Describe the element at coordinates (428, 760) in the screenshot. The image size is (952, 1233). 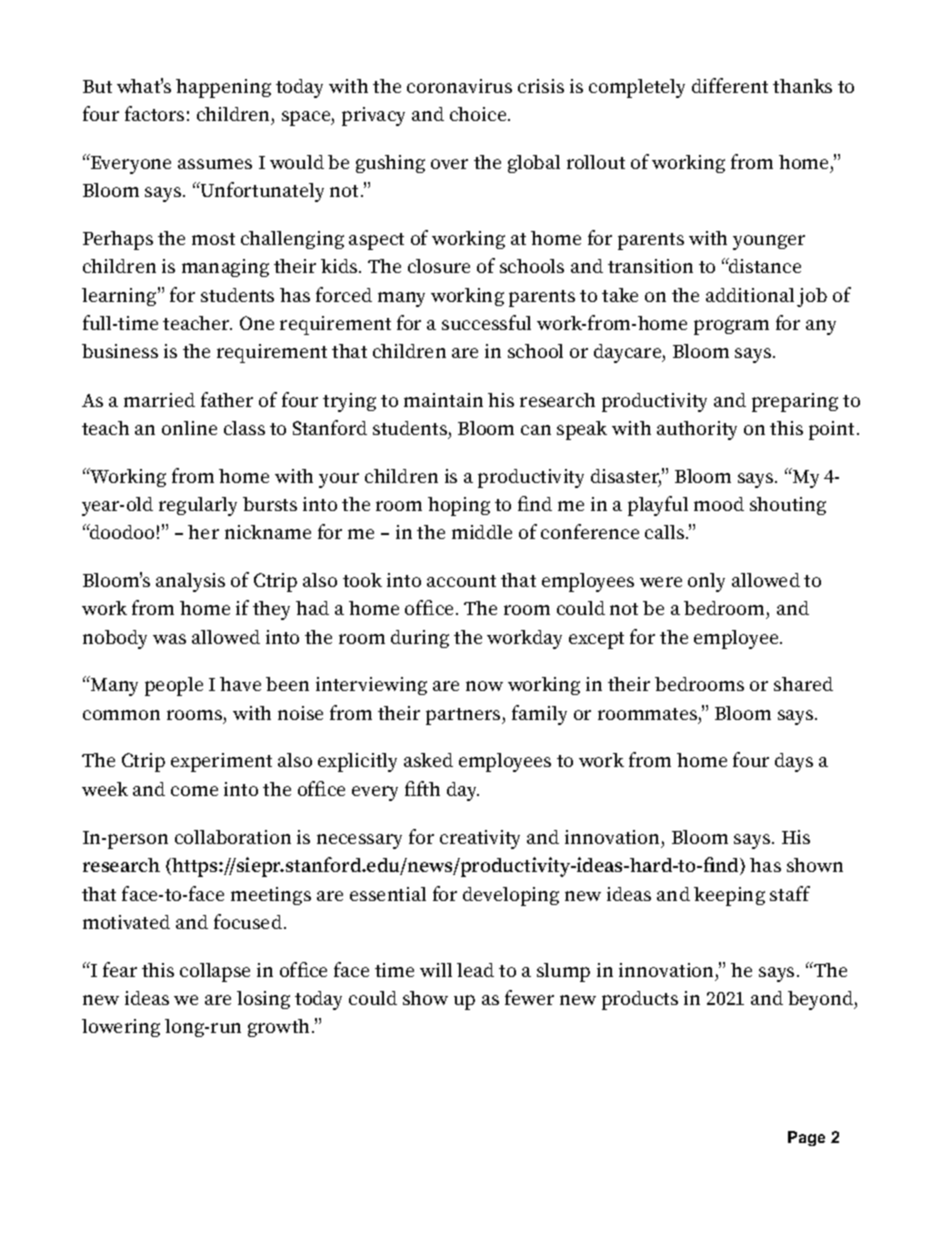
I see `asked` at that location.
